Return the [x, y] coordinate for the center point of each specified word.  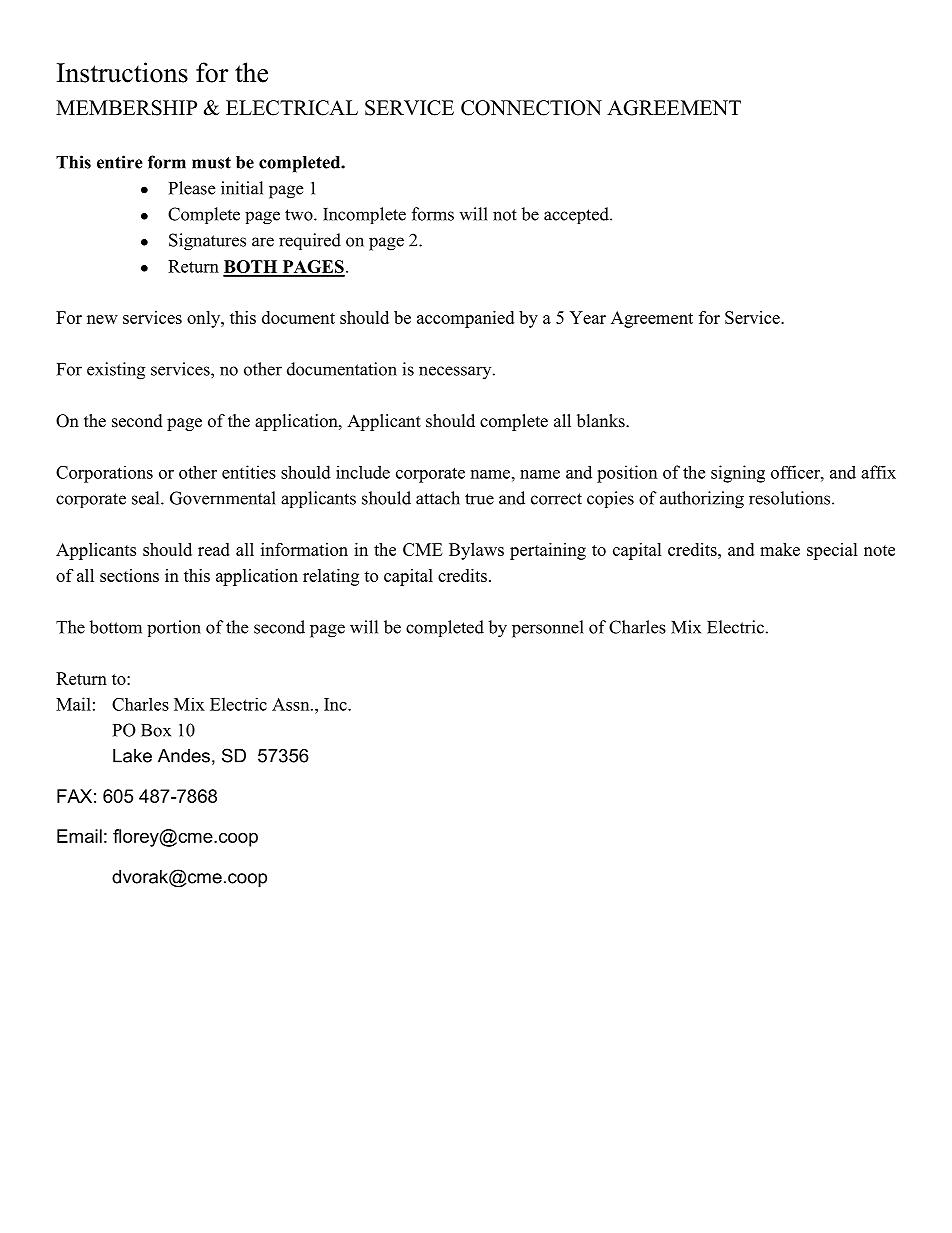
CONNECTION [531, 108]
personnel [548, 629]
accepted [577, 215]
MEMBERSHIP [126, 108]
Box [156, 730]
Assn [292, 704]
